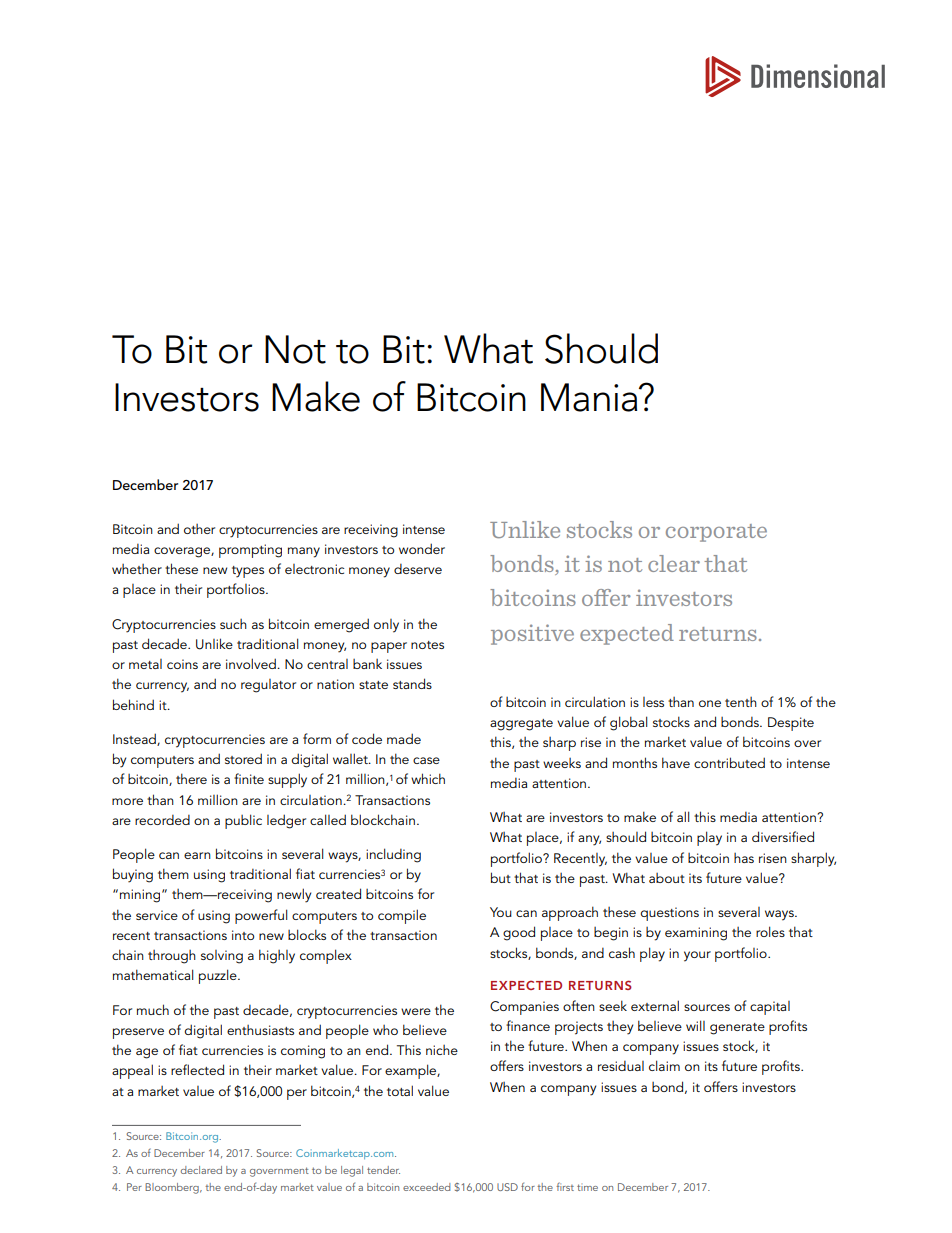  I want to click on involved, so click(252, 663).
